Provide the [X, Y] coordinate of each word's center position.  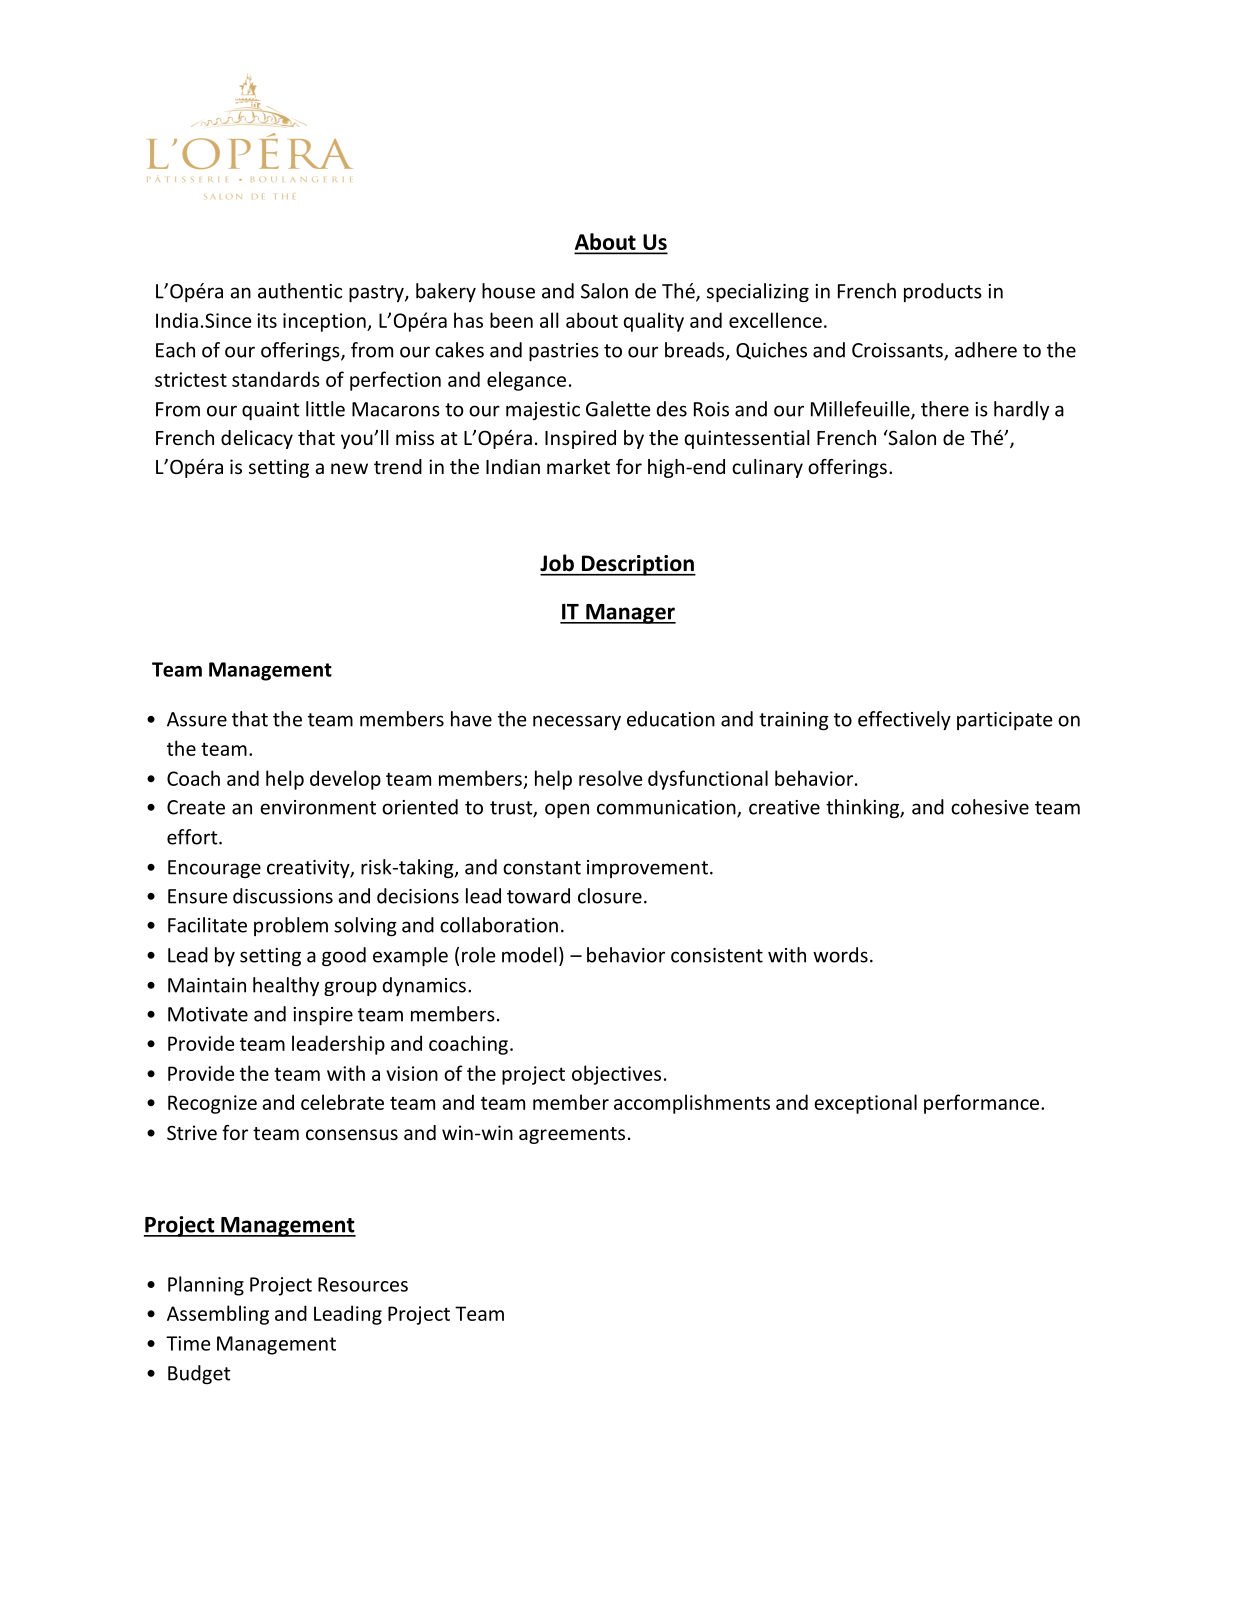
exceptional [865, 1104]
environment [318, 807]
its [267, 320]
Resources [363, 1284]
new [349, 468]
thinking [863, 808]
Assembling [218, 1315]
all [549, 320]
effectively [904, 720]
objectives [616, 1075]
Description [637, 565]
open [567, 811]
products [943, 292]
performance [983, 1104]
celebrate [342, 1102]
